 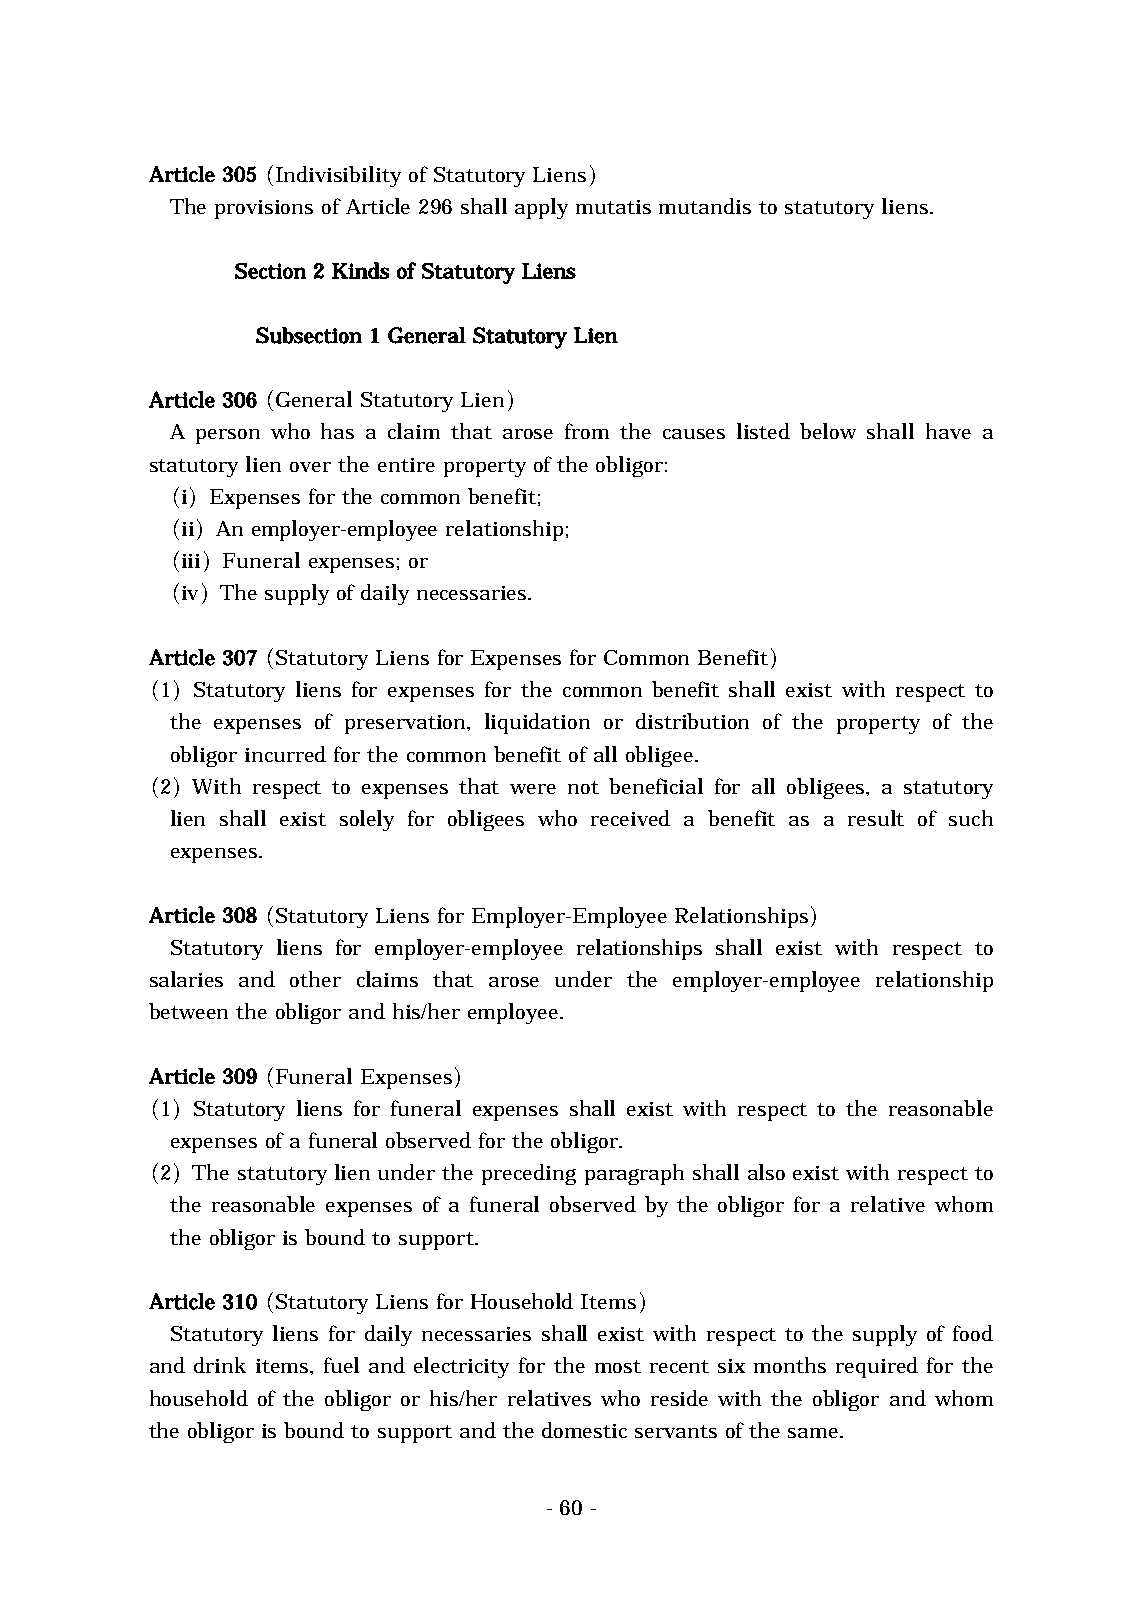 I want to click on apply, so click(x=541, y=208).
